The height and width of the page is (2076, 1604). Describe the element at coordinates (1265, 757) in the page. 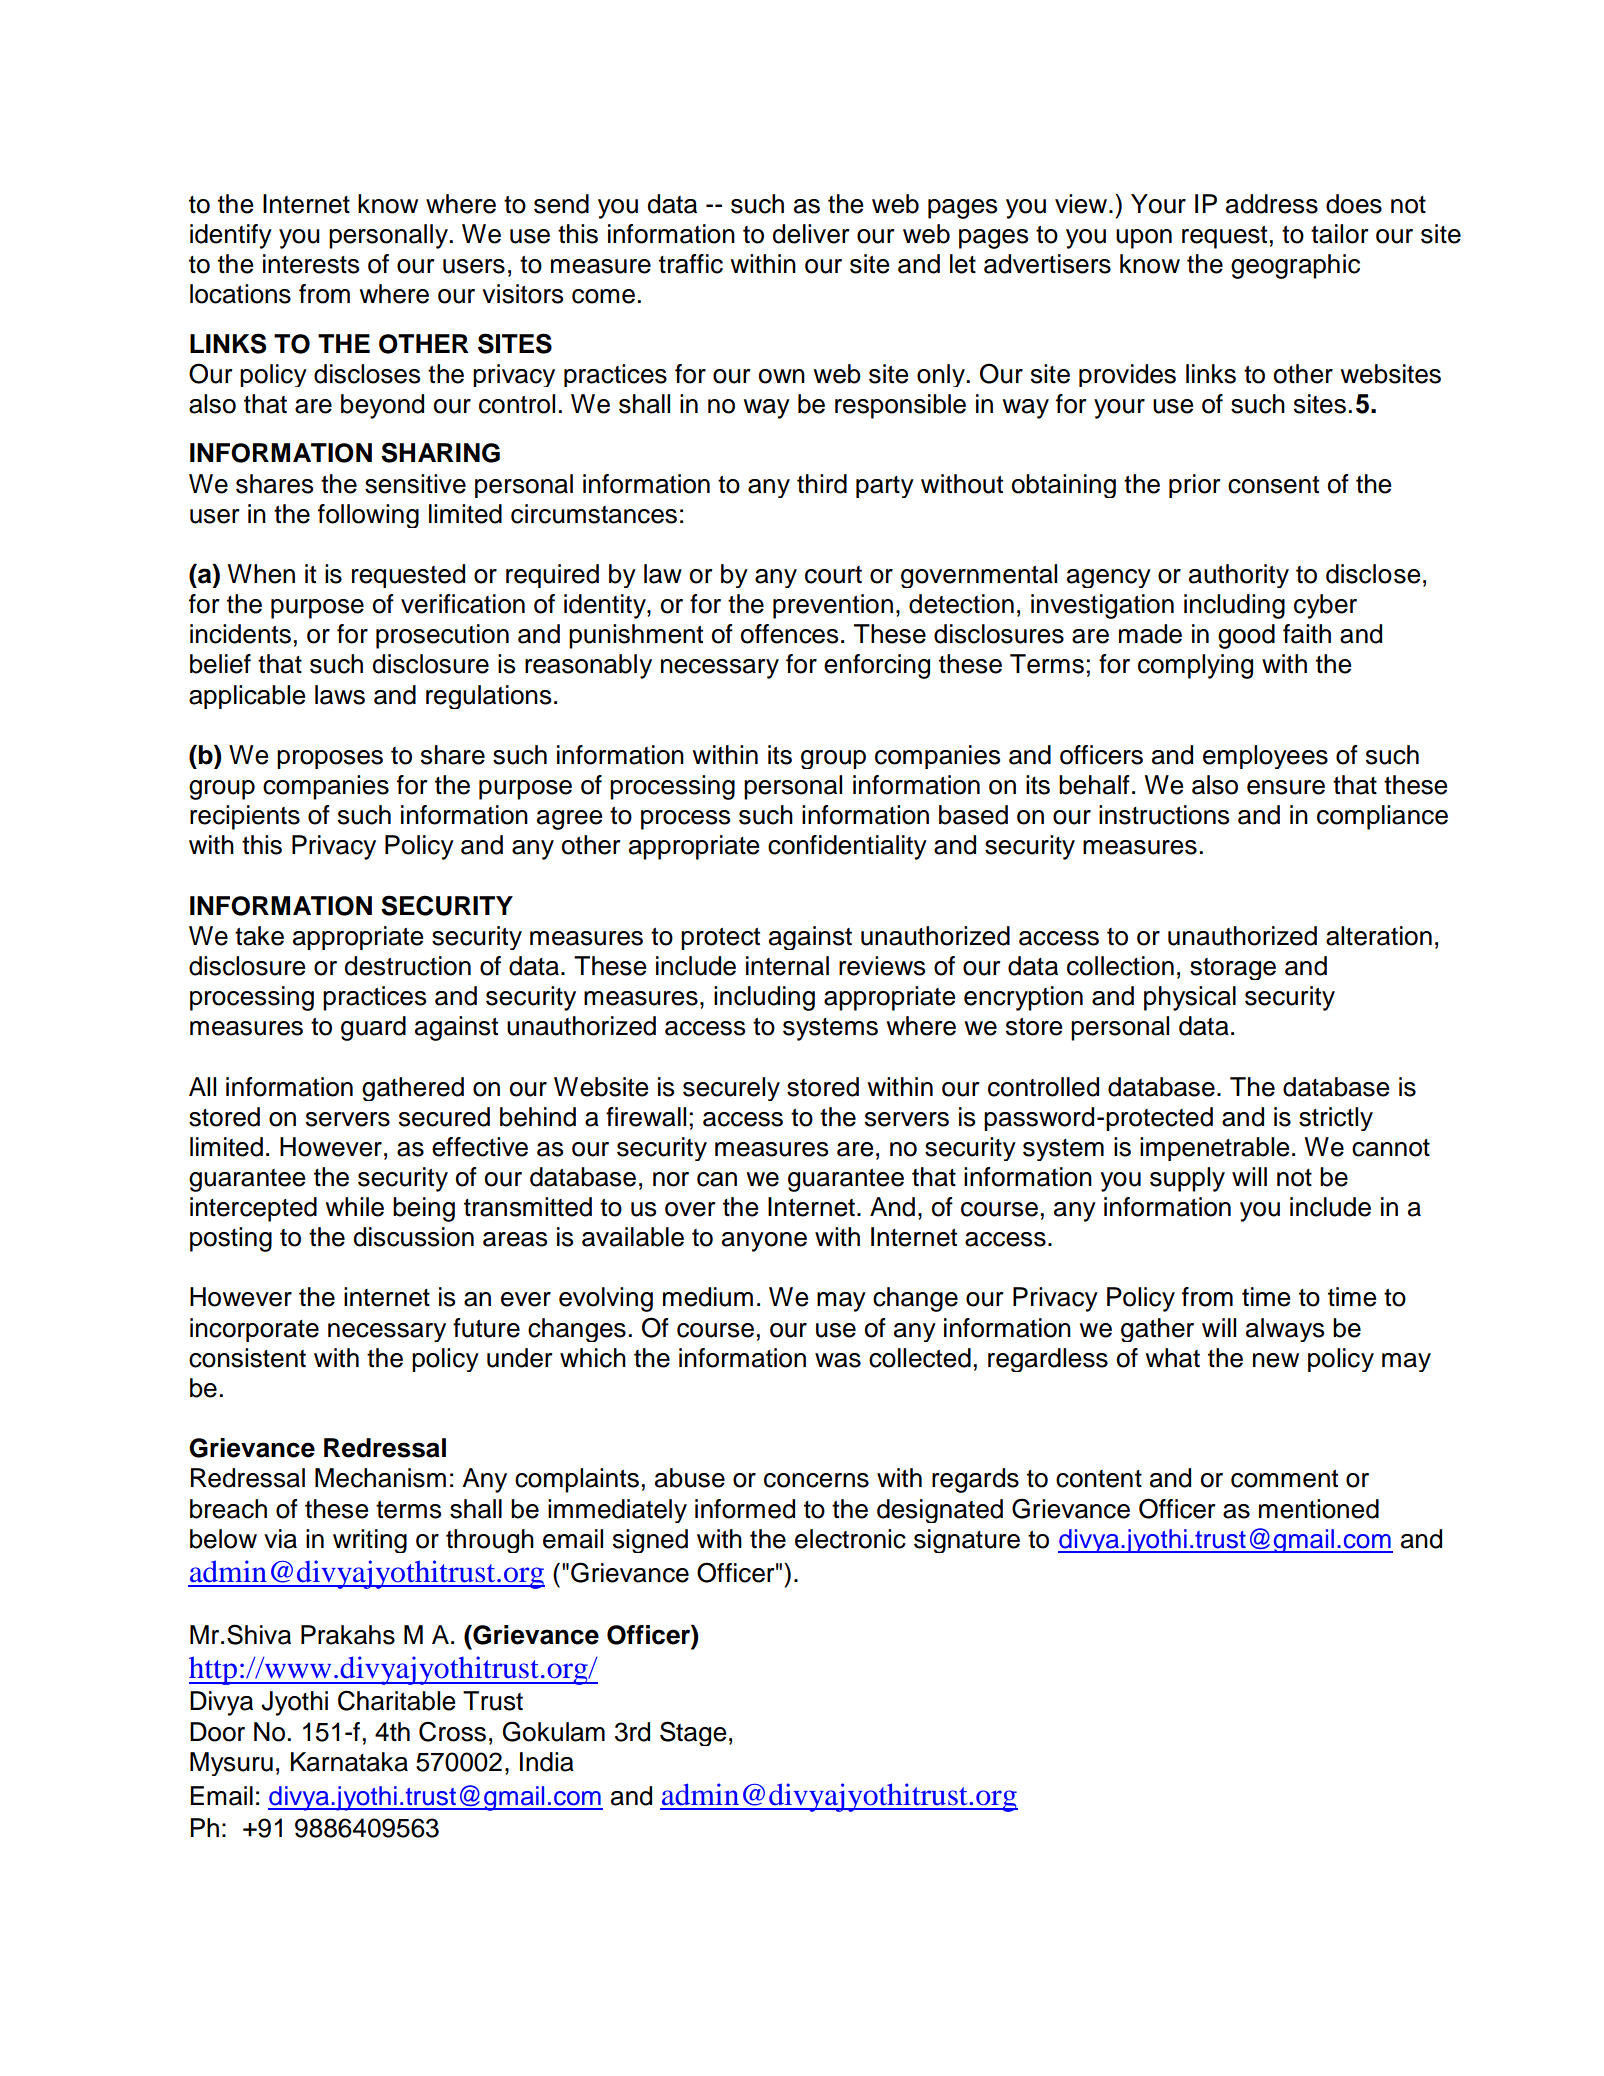

I see `employees` at that location.
